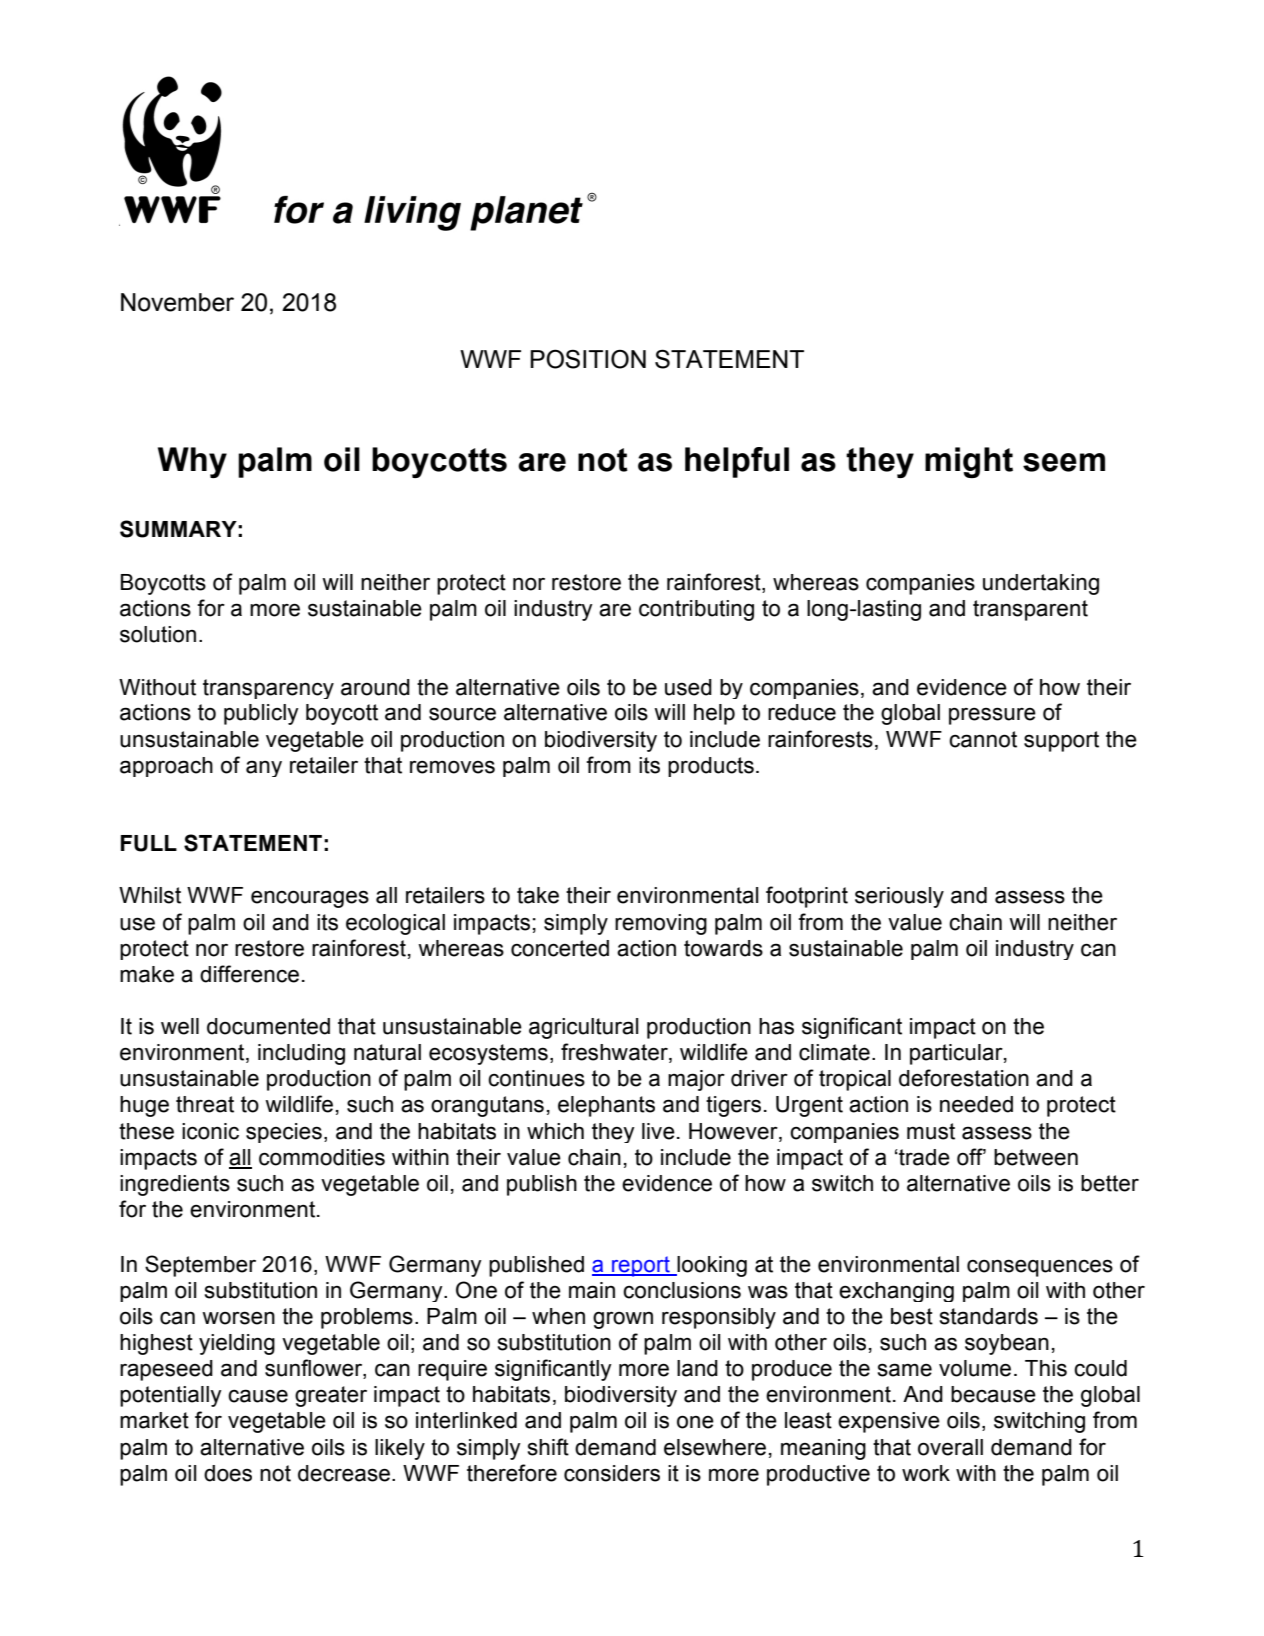 Image resolution: width=1264 pixels, height=1636 pixels. I want to click on removing, so click(661, 924).
